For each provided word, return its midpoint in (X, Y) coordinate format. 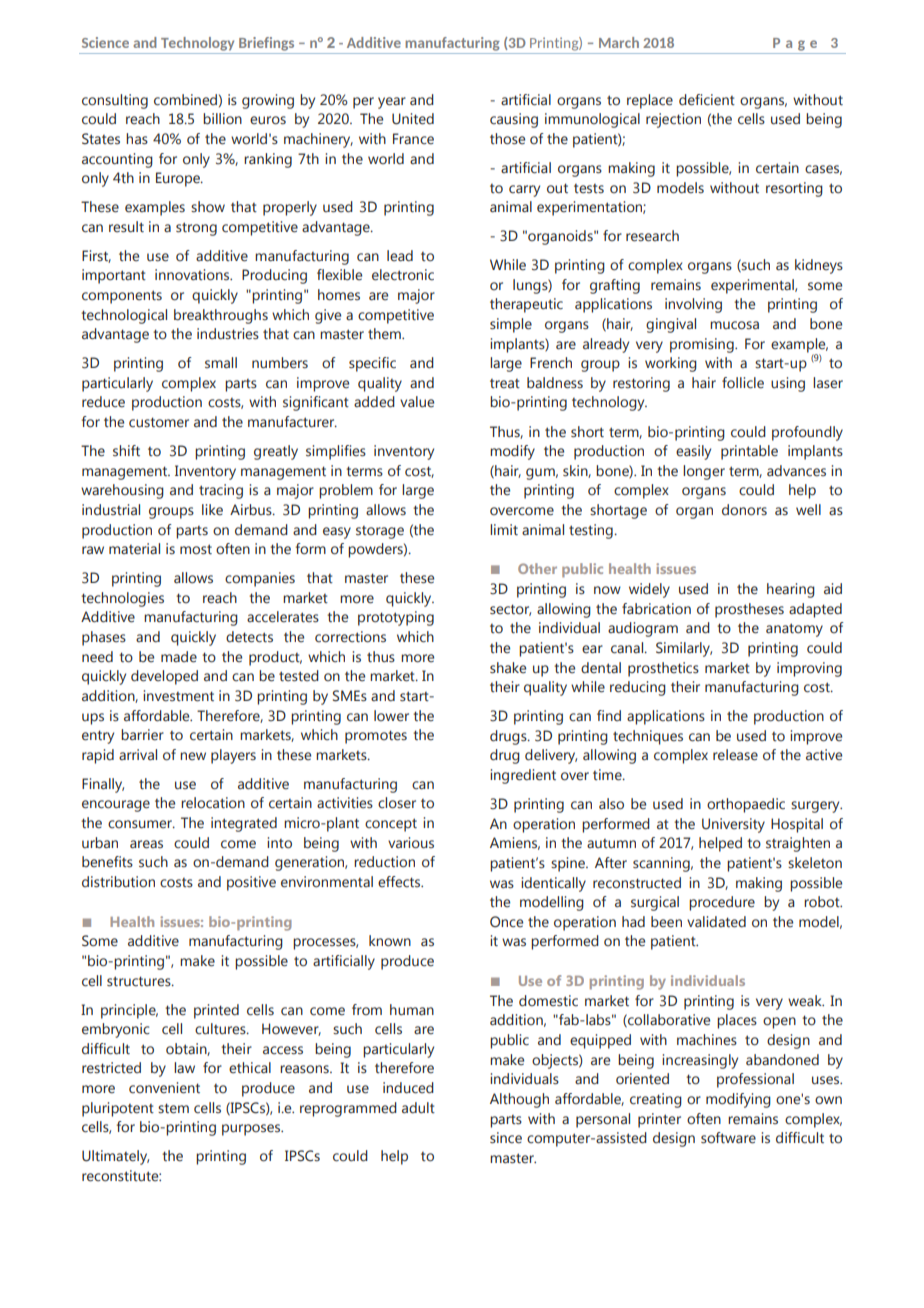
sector (510, 610)
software (728, 1138)
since (506, 1138)
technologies (122, 599)
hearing (791, 590)
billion (222, 119)
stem (173, 1108)
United (413, 119)
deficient (707, 100)
